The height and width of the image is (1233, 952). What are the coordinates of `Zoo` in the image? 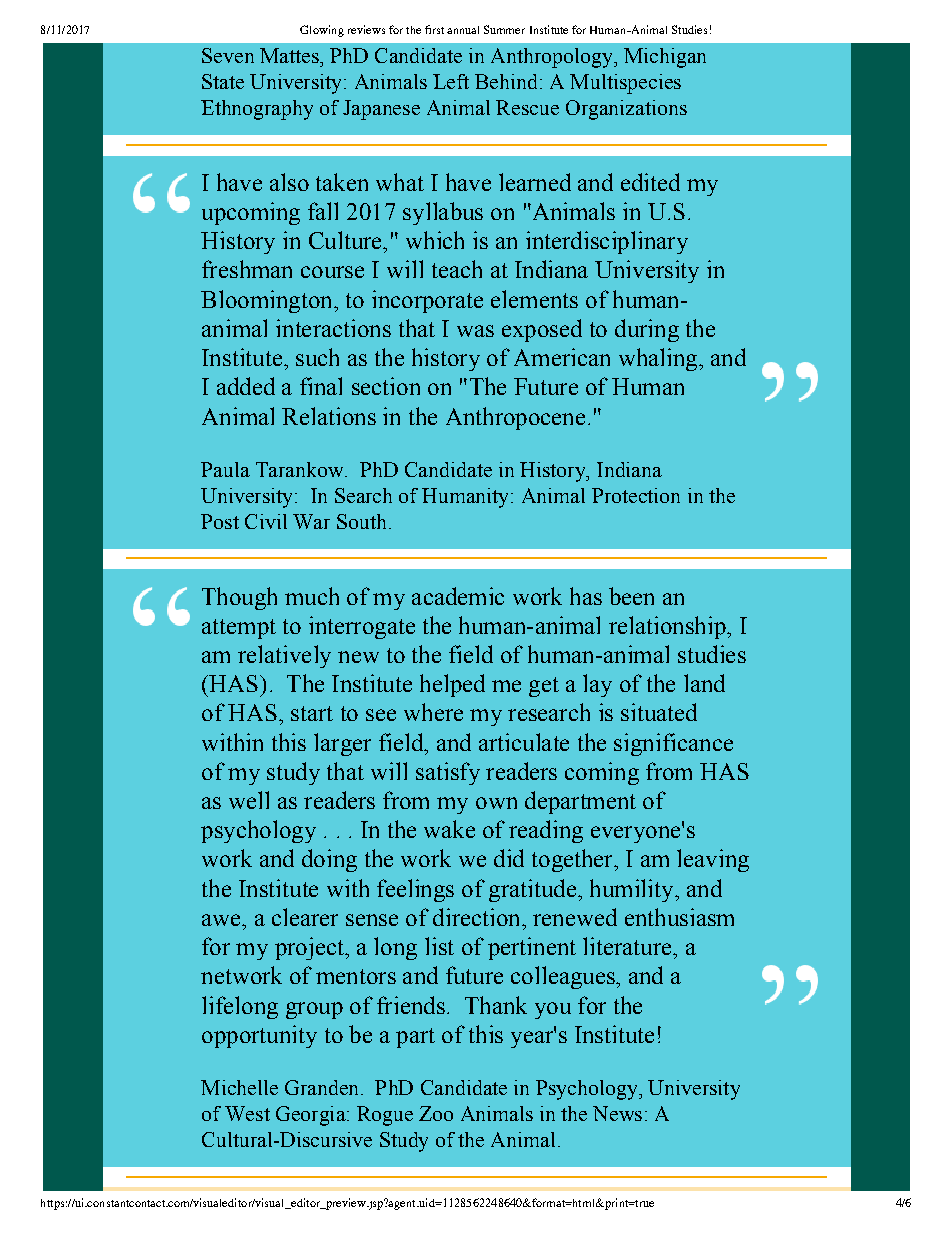 It's located at (436, 1113).
